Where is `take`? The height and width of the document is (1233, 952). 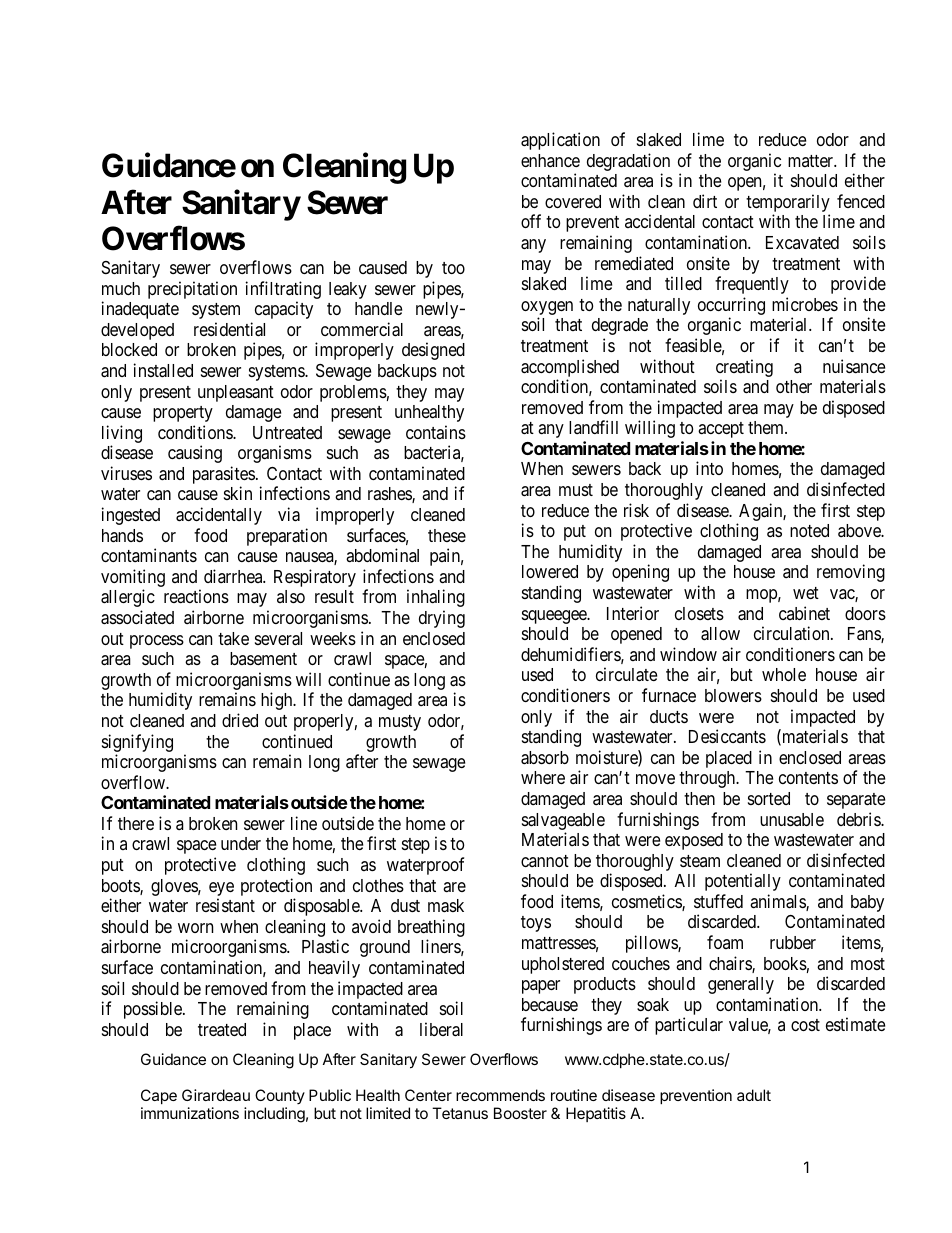
take is located at coordinates (233, 638).
